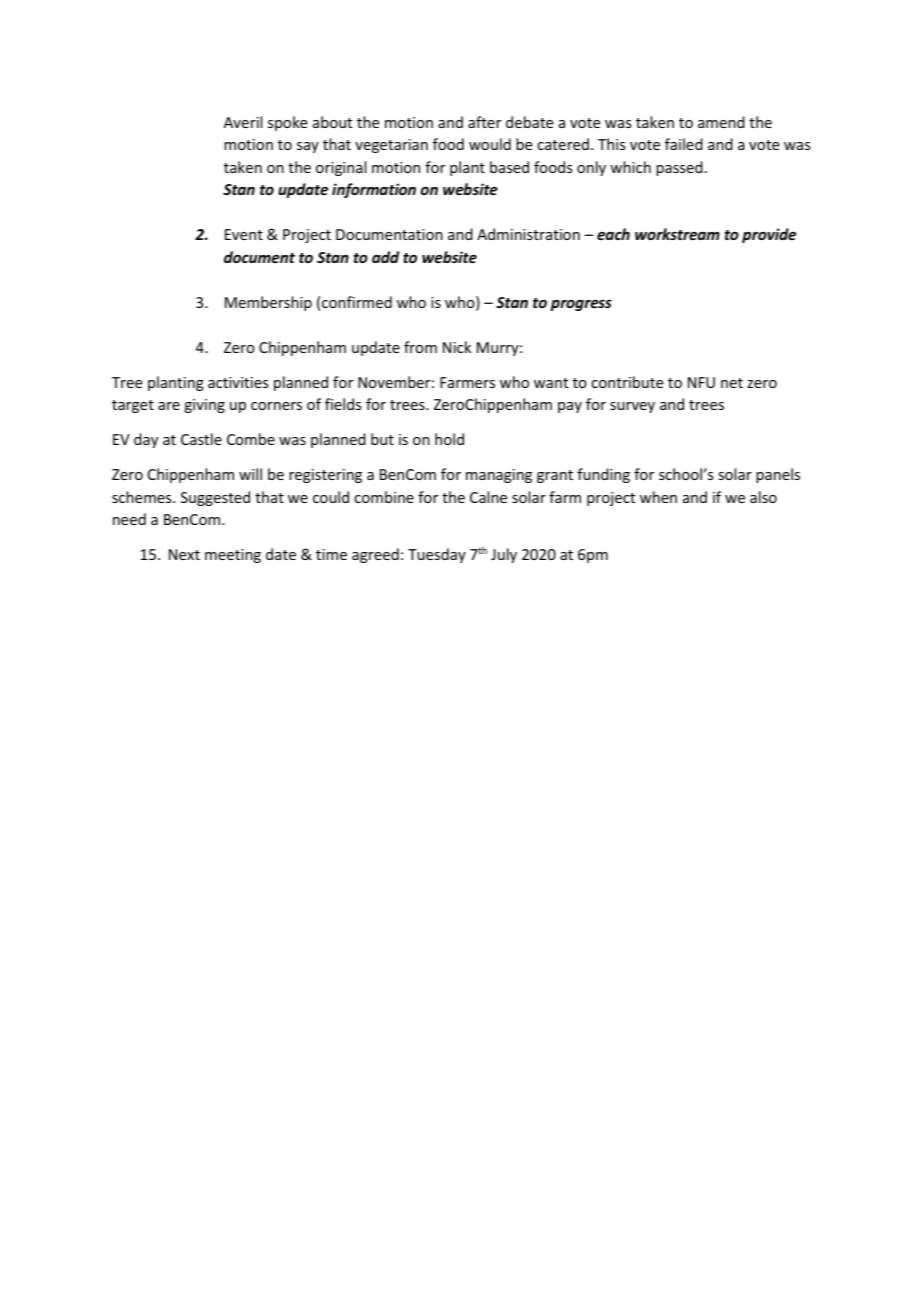 The width and height of the image is (924, 1308). What do you see at coordinates (268, 303) in the image?
I see `Membership` at bounding box center [268, 303].
